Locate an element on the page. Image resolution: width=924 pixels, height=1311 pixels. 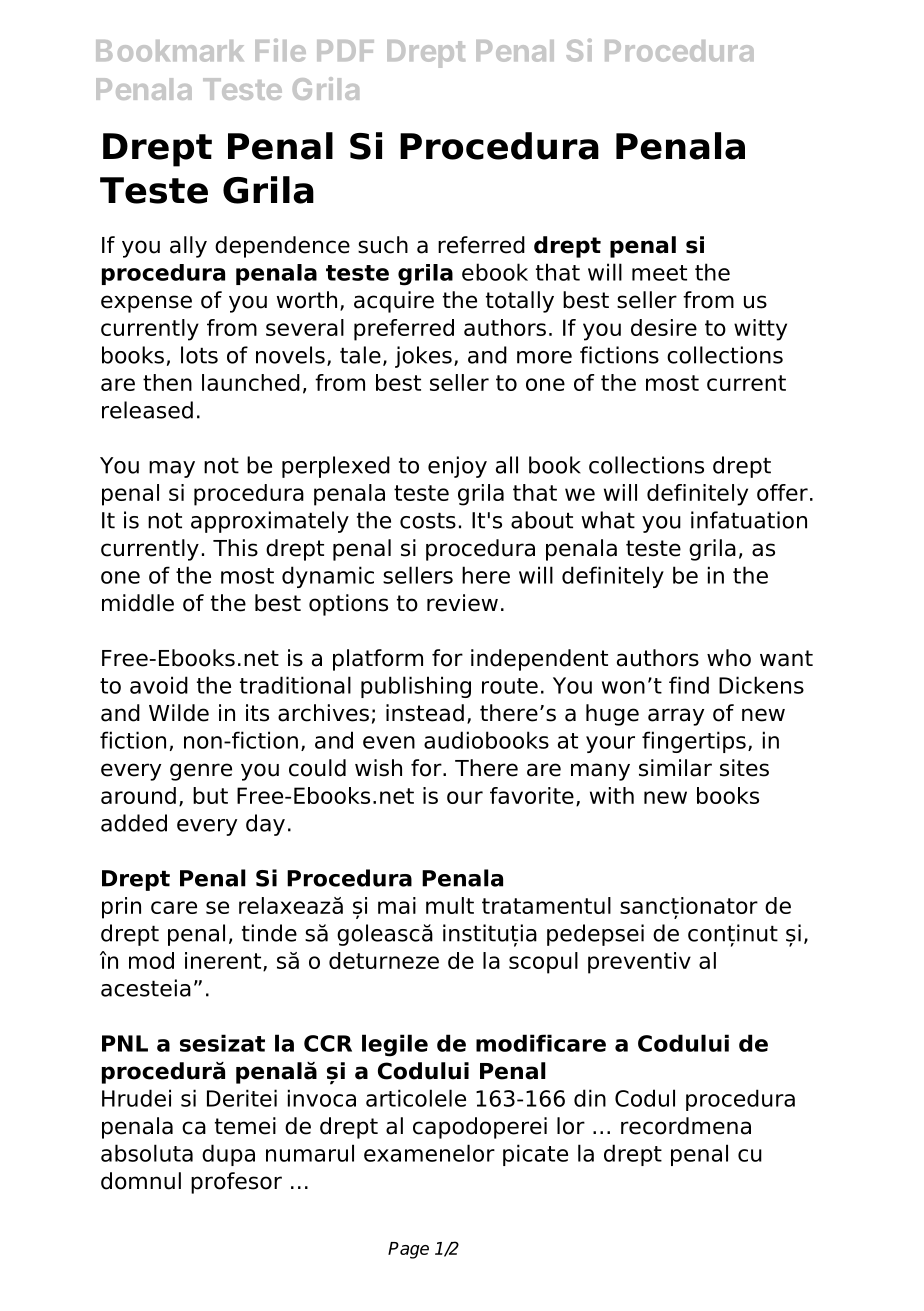
may is located at coordinates (172, 469).
